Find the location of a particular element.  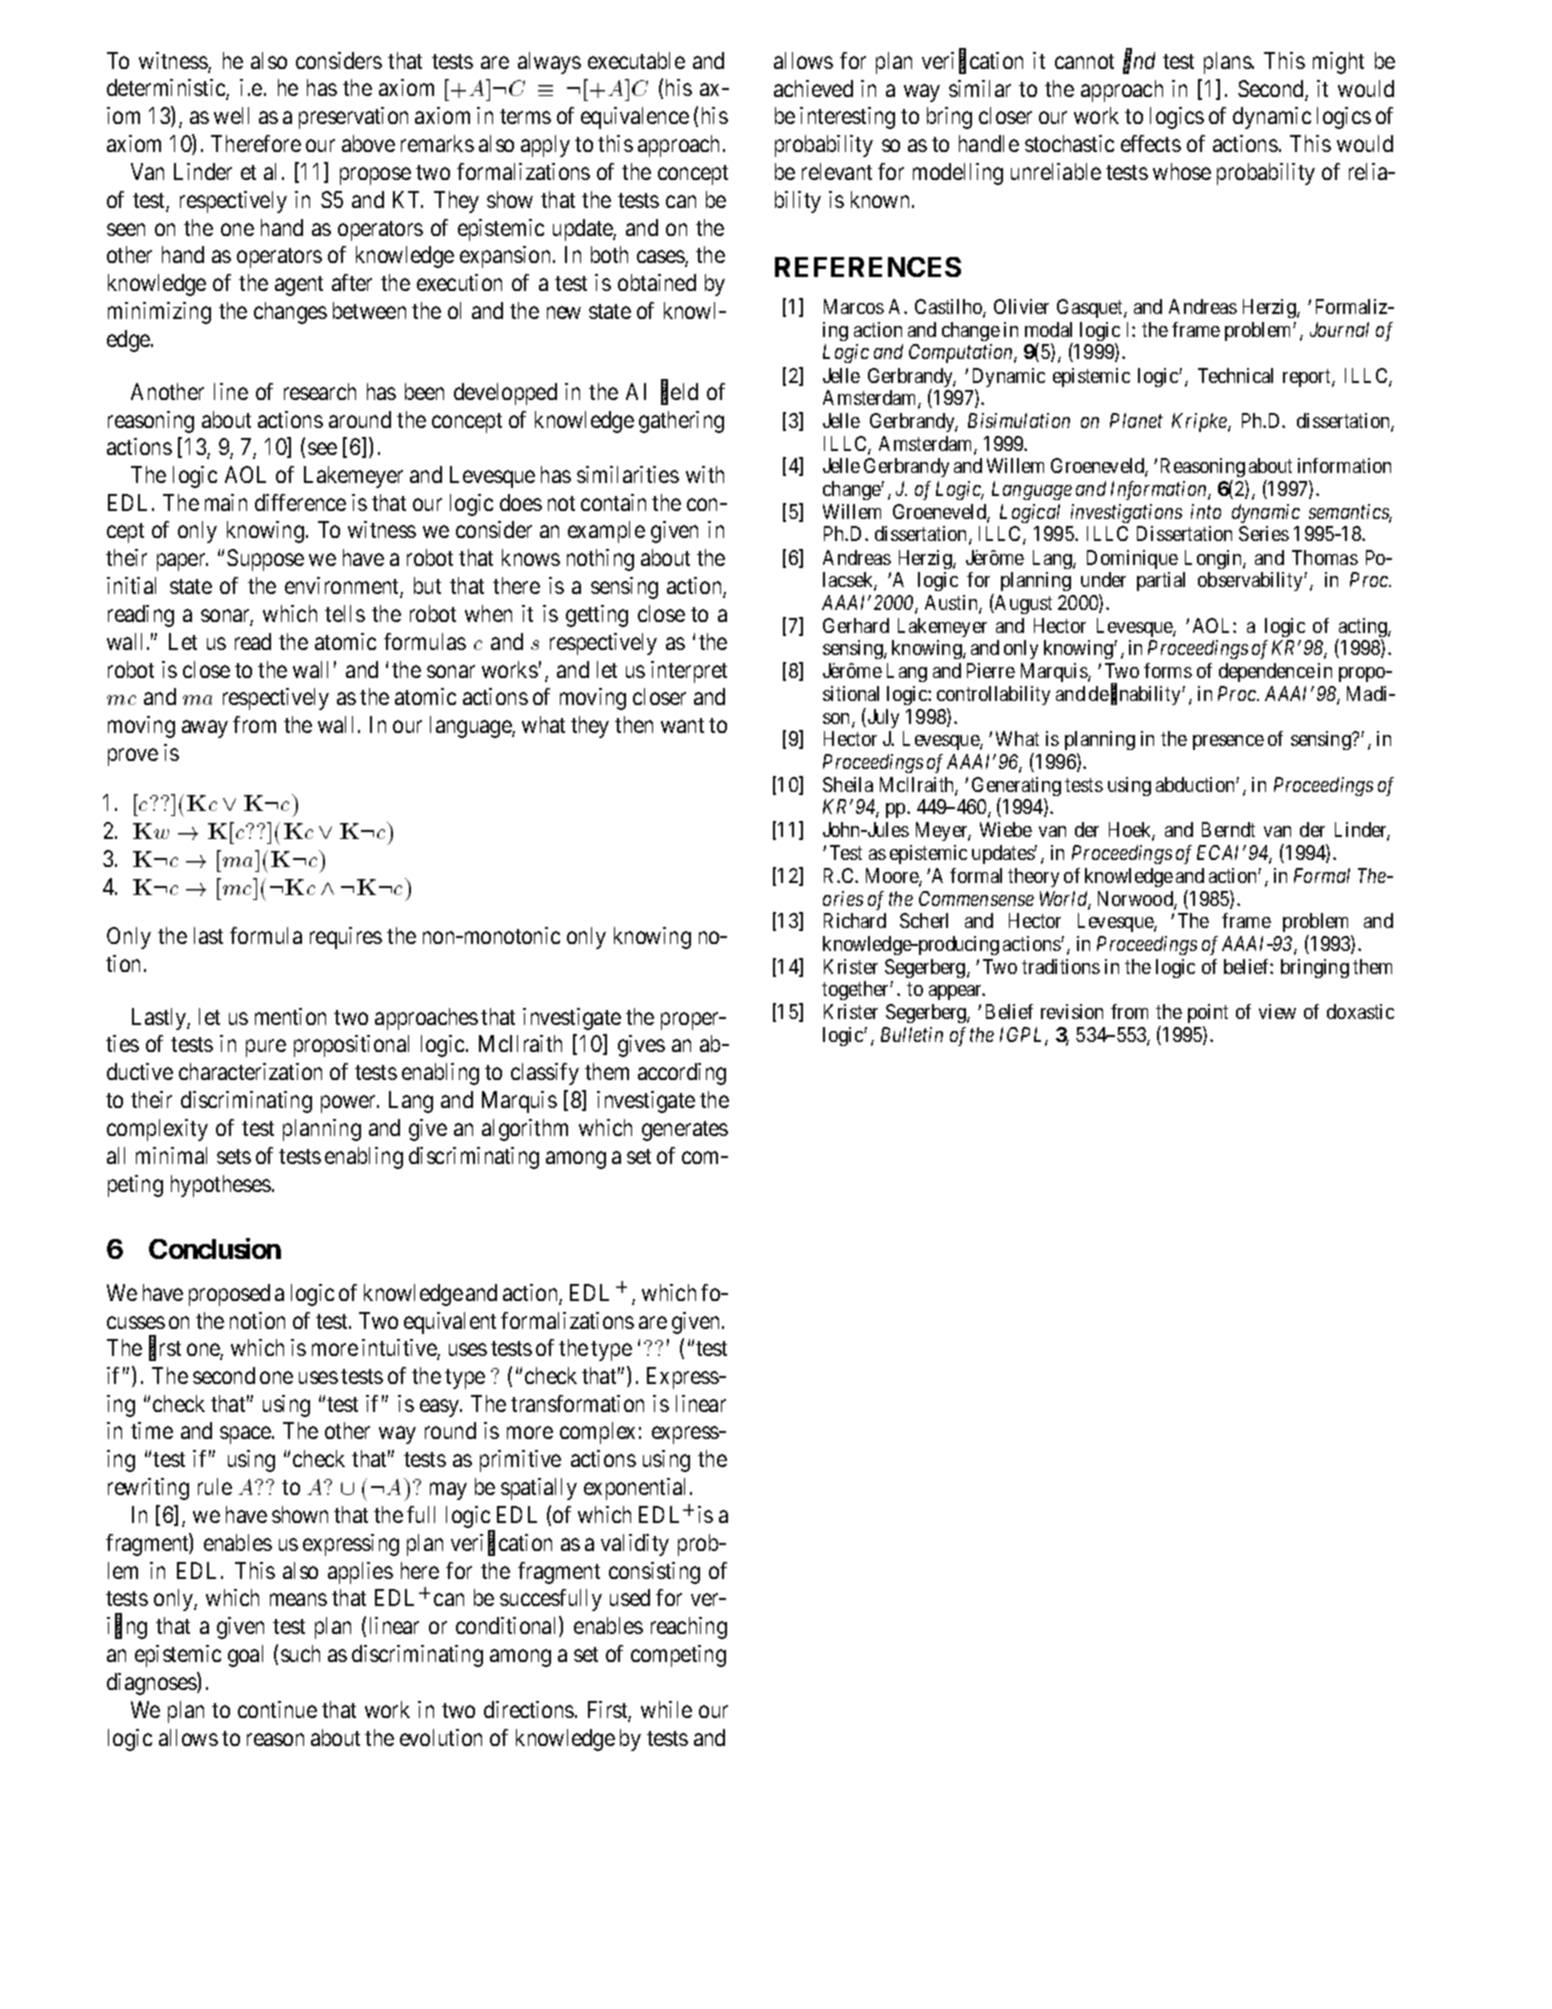

requires is located at coordinates (346, 938).
